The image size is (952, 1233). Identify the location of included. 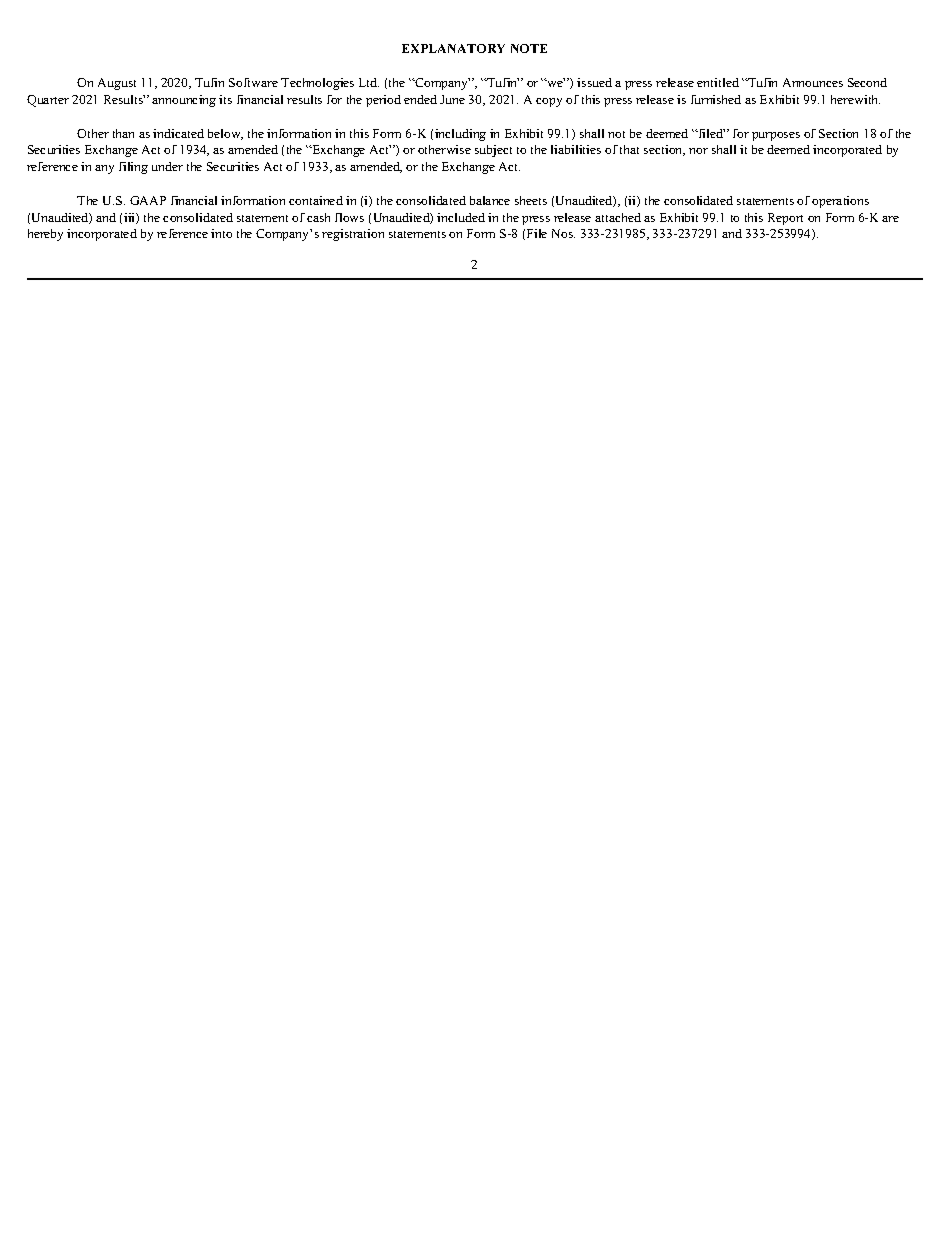
(461, 217).
